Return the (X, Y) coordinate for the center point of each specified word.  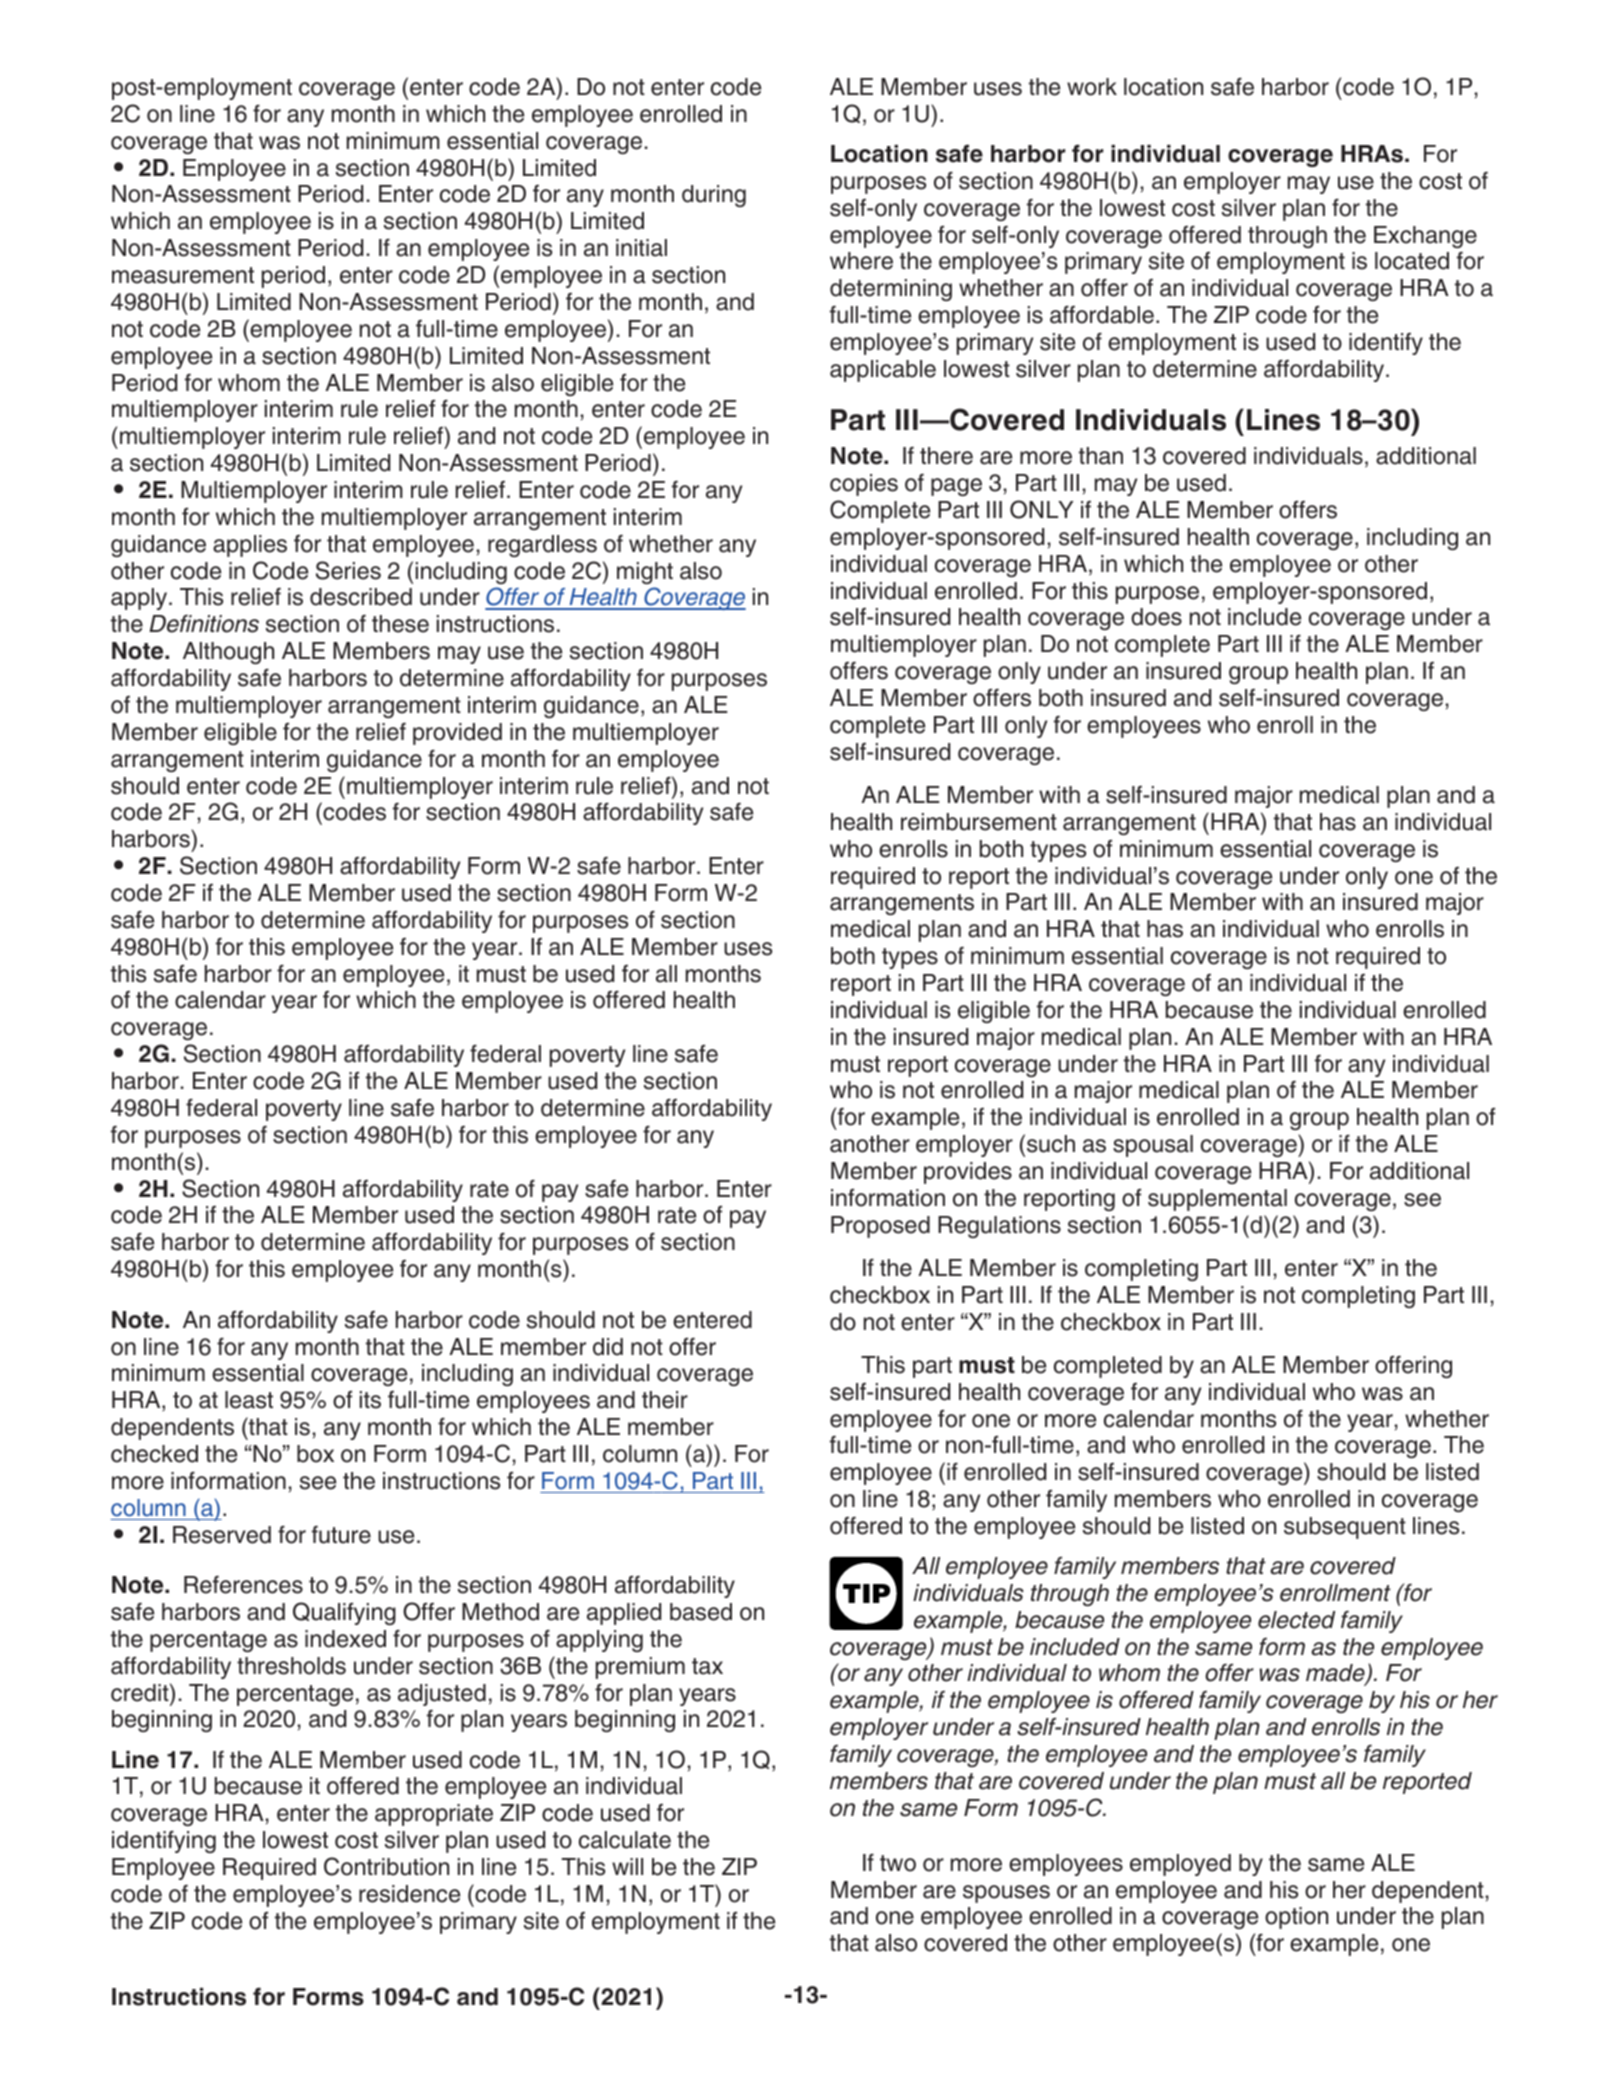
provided (457, 734)
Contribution (386, 1866)
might (645, 573)
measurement (183, 275)
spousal (1153, 1146)
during (714, 196)
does (1156, 617)
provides (968, 1173)
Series (348, 570)
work (1092, 87)
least (249, 1400)
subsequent (1345, 1528)
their (665, 1400)
